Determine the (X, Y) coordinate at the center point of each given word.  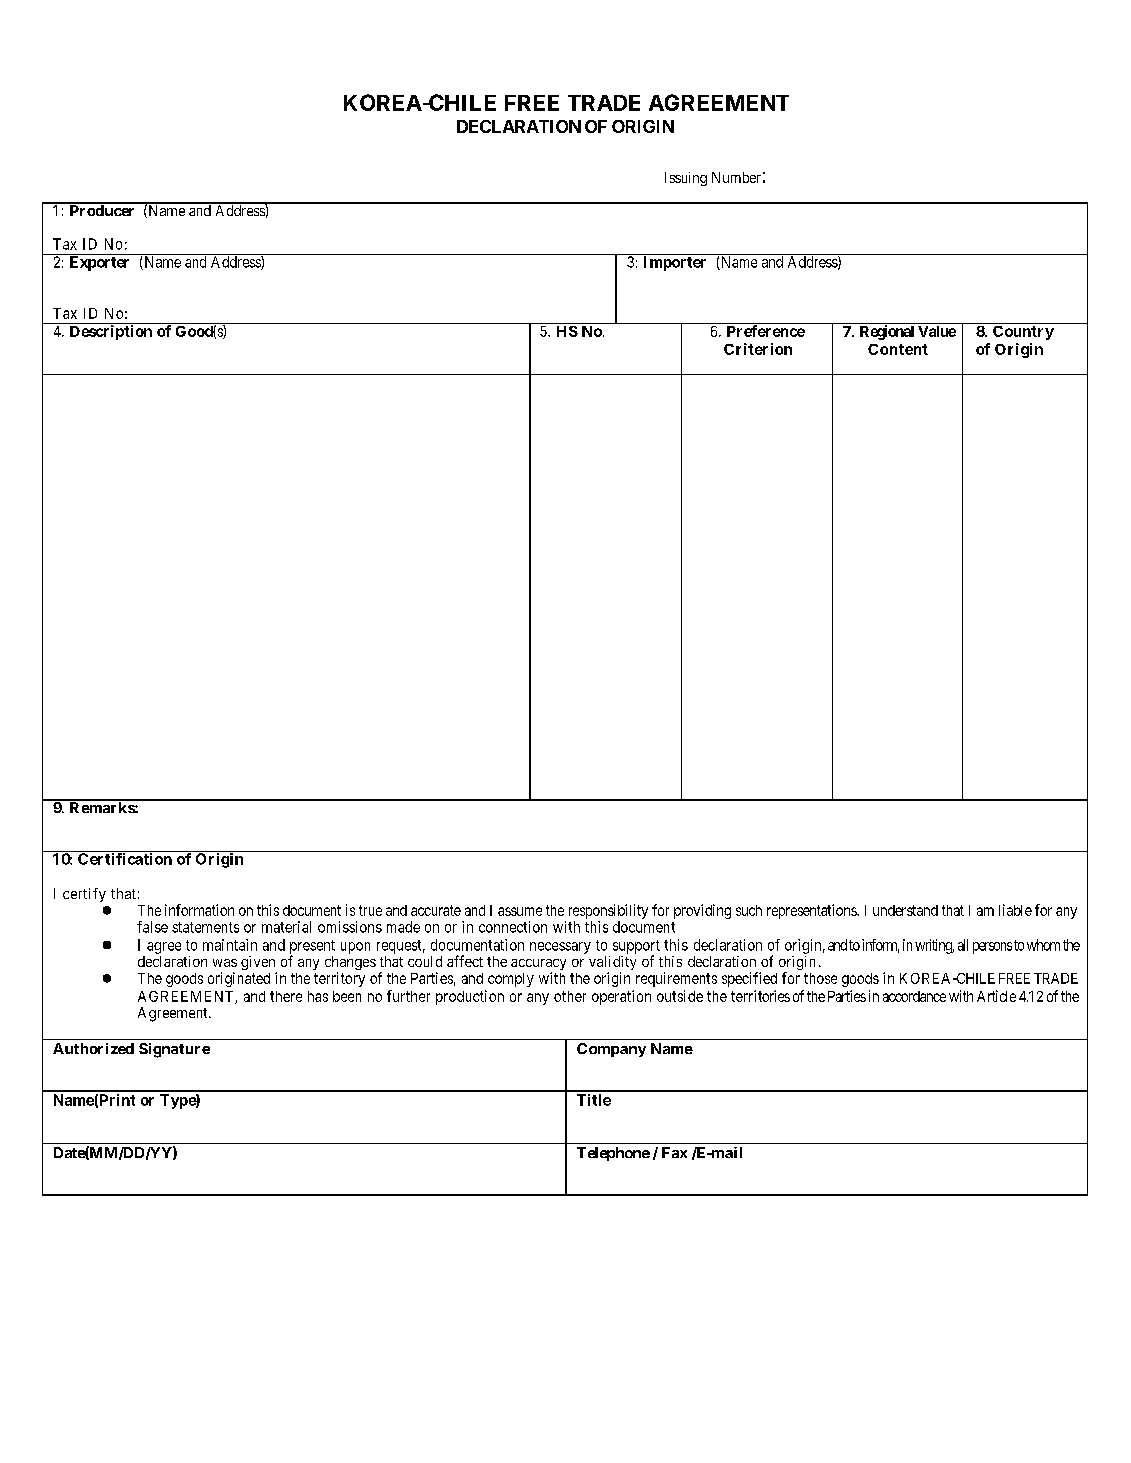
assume (520, 911)
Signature (174, 1050)
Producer (102, 209)
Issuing (686, 179)
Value (937, 331)
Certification (125, 859)
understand (905, 910)
